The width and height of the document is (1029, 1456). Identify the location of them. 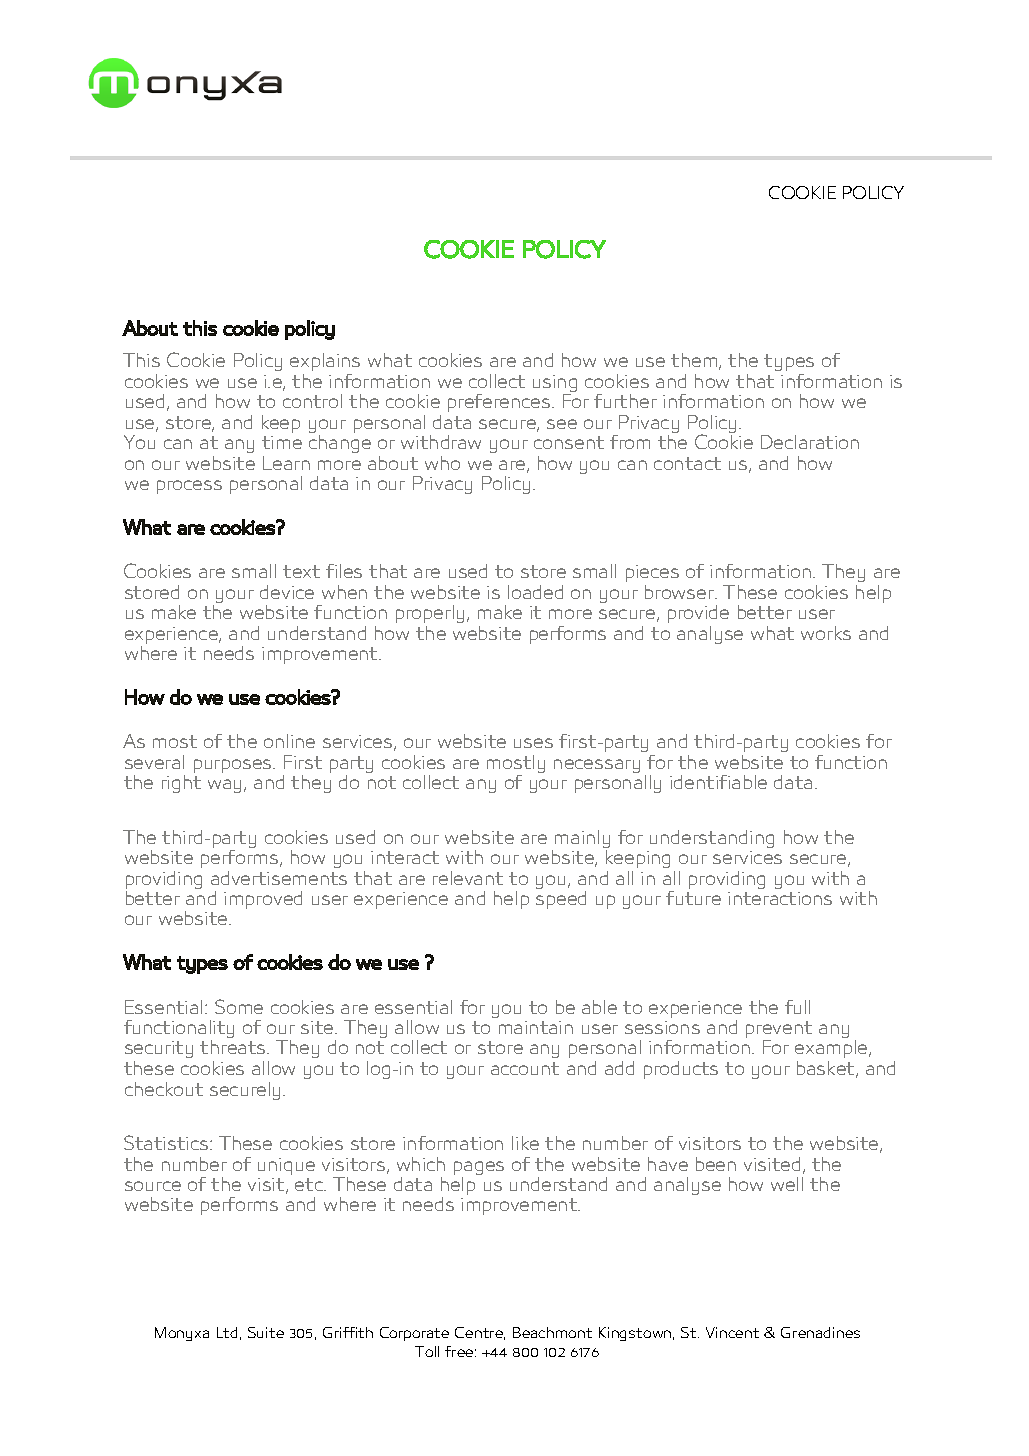
(695, 361).
